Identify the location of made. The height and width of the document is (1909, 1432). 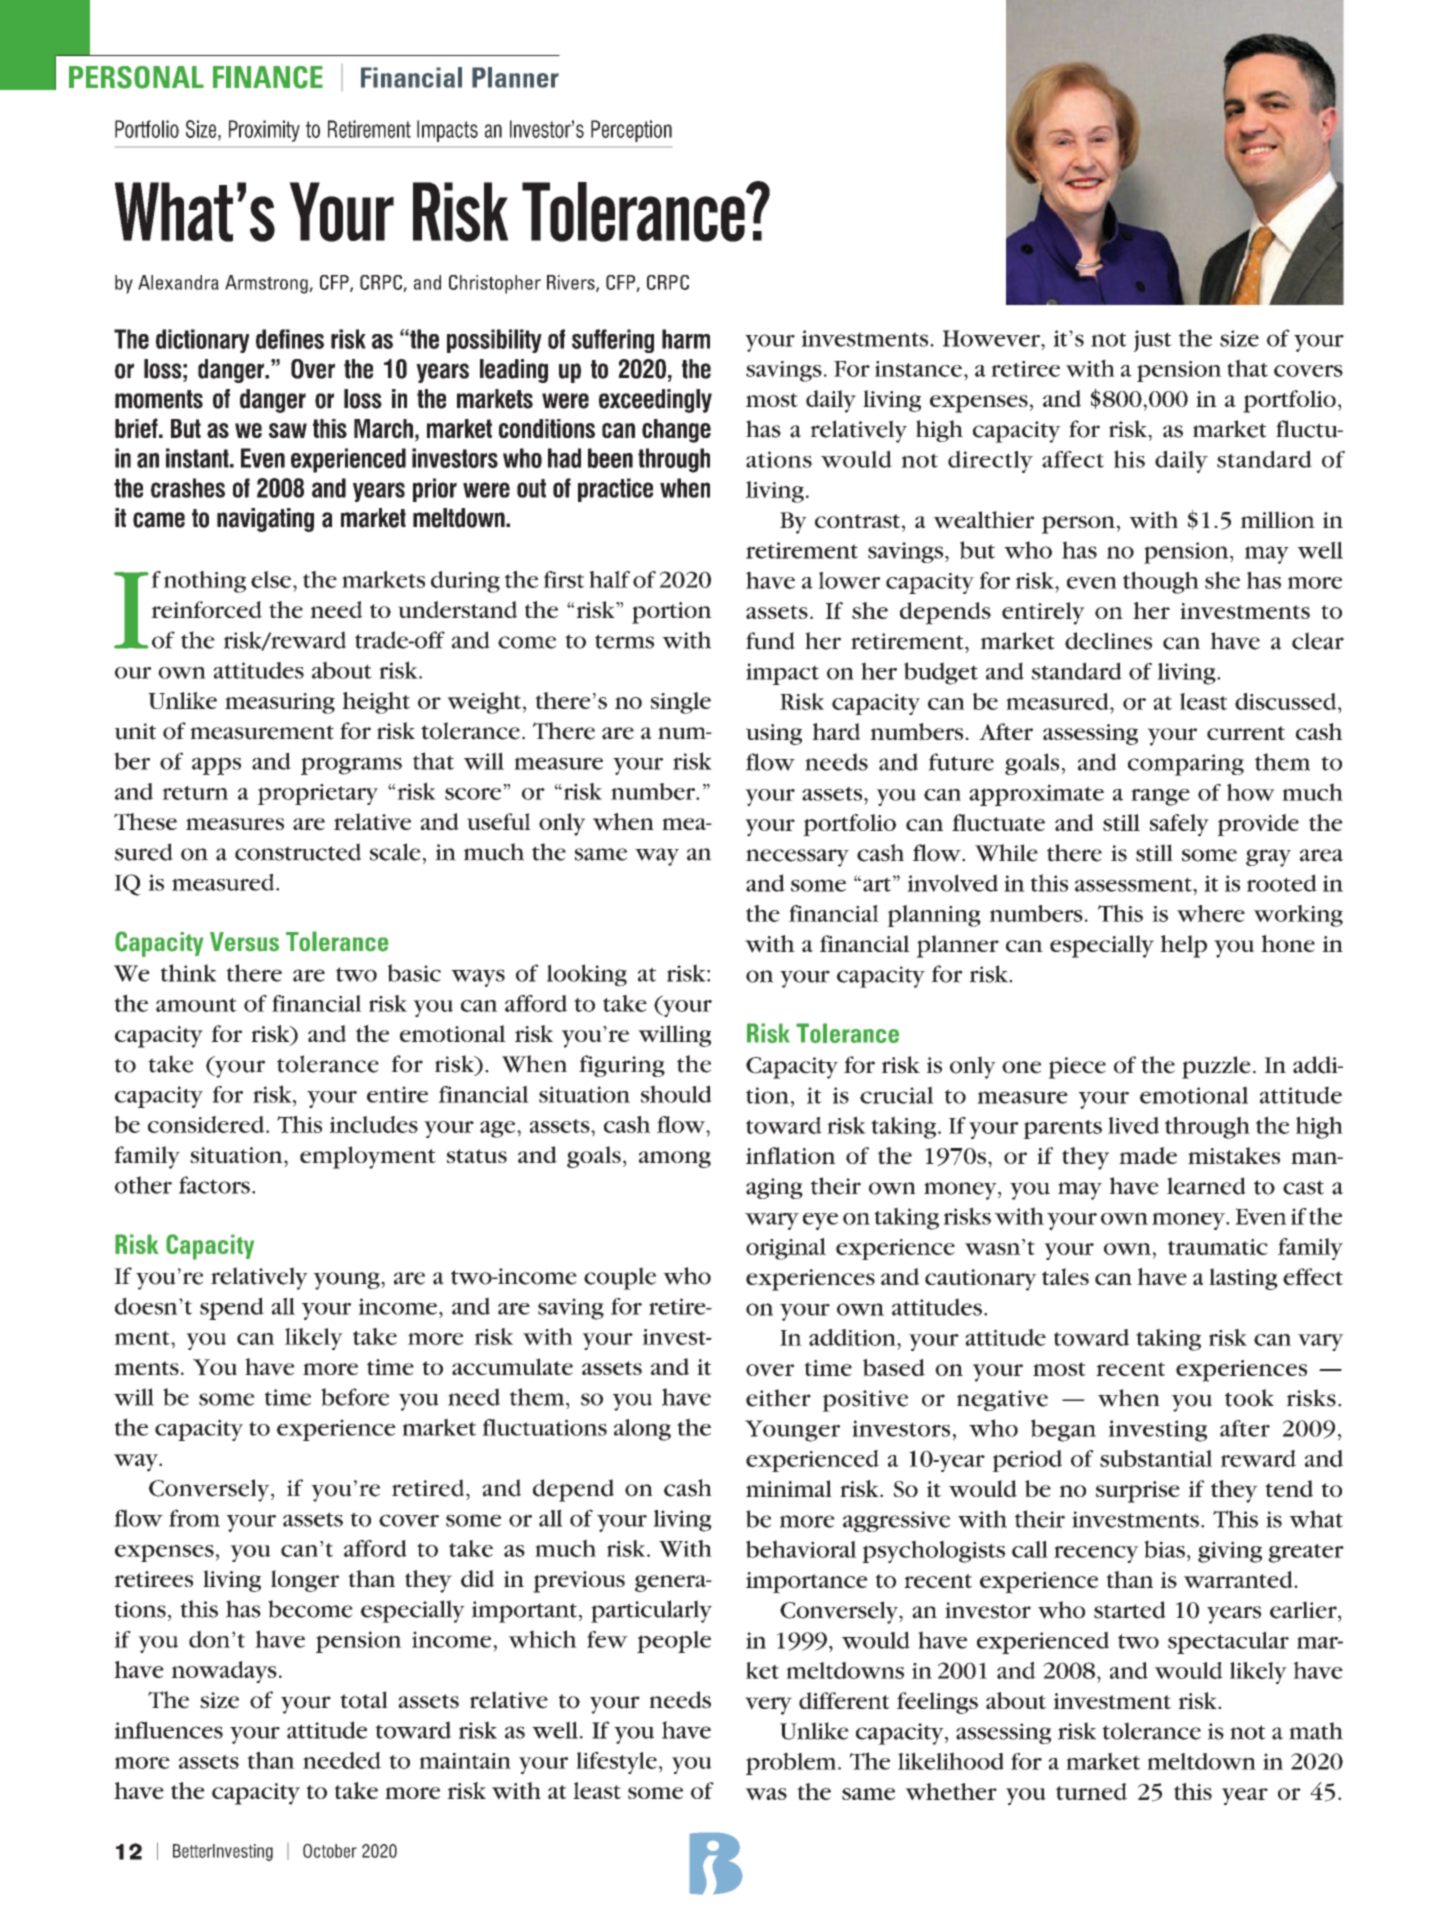
(1148, 1155).
